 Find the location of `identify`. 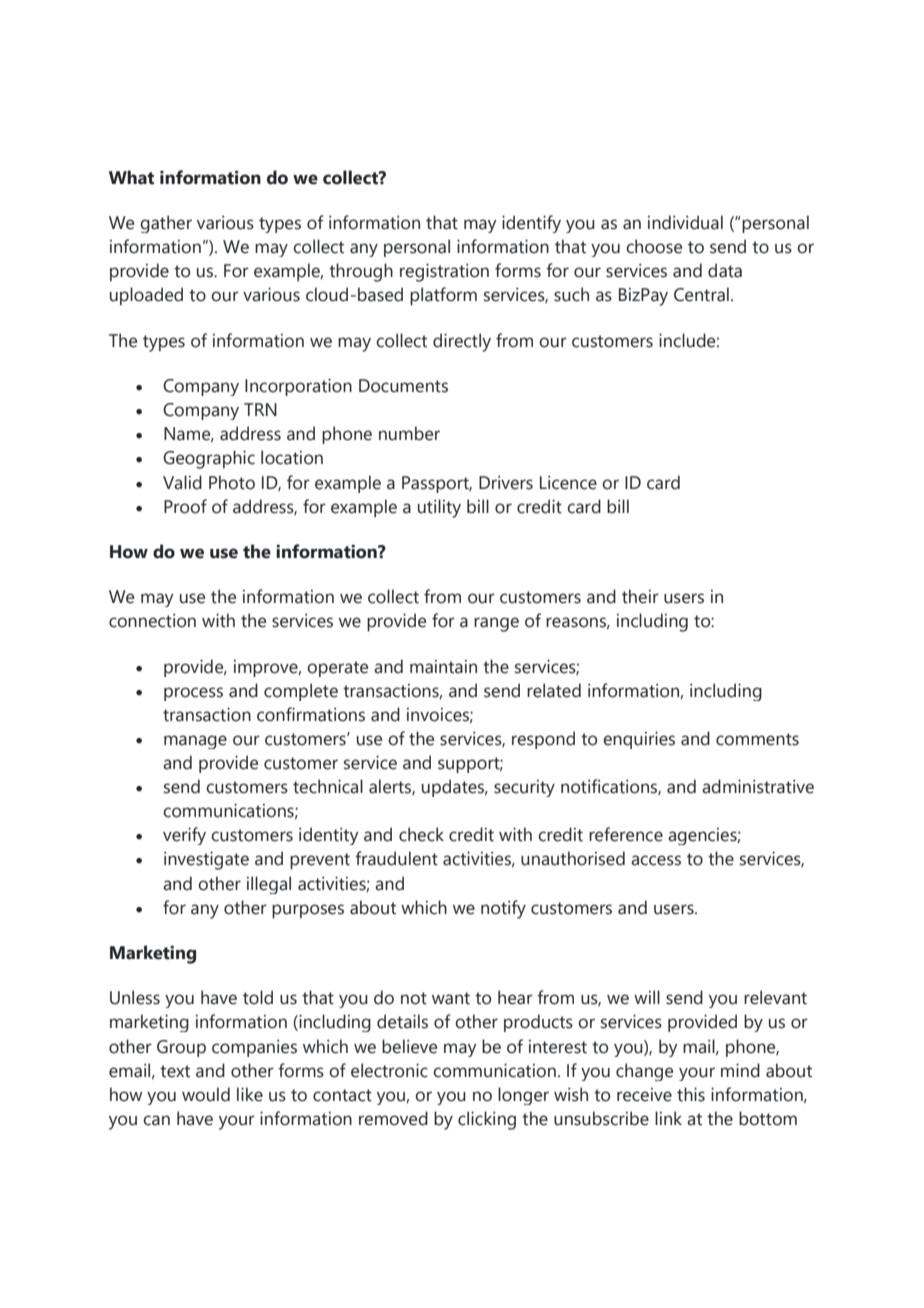

identify is located at coordinates (531, 224).
